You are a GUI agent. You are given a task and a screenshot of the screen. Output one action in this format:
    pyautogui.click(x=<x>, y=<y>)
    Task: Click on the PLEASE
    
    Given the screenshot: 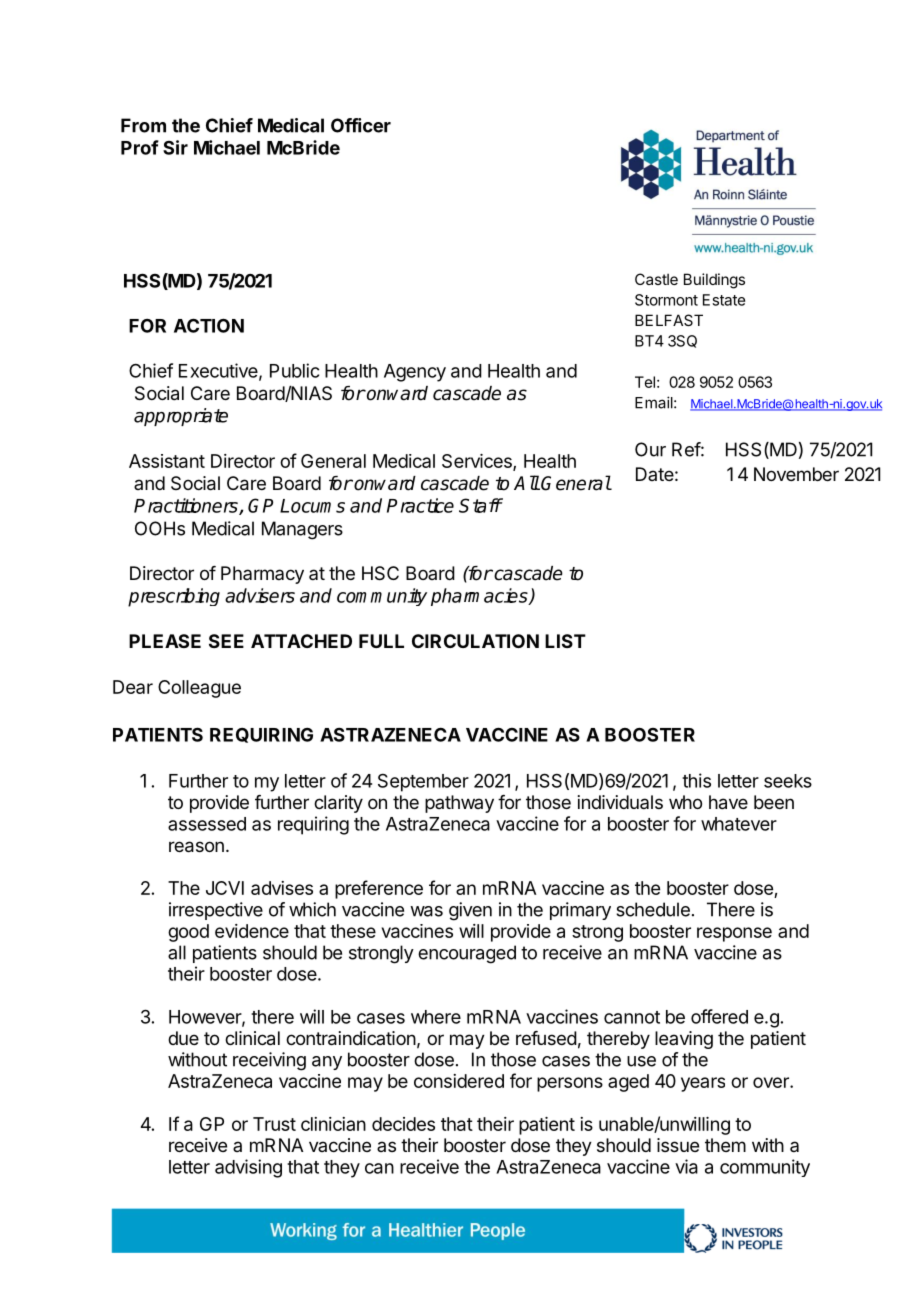 What is the action you would take?
    pyautogui.click(x=165, y=641)
